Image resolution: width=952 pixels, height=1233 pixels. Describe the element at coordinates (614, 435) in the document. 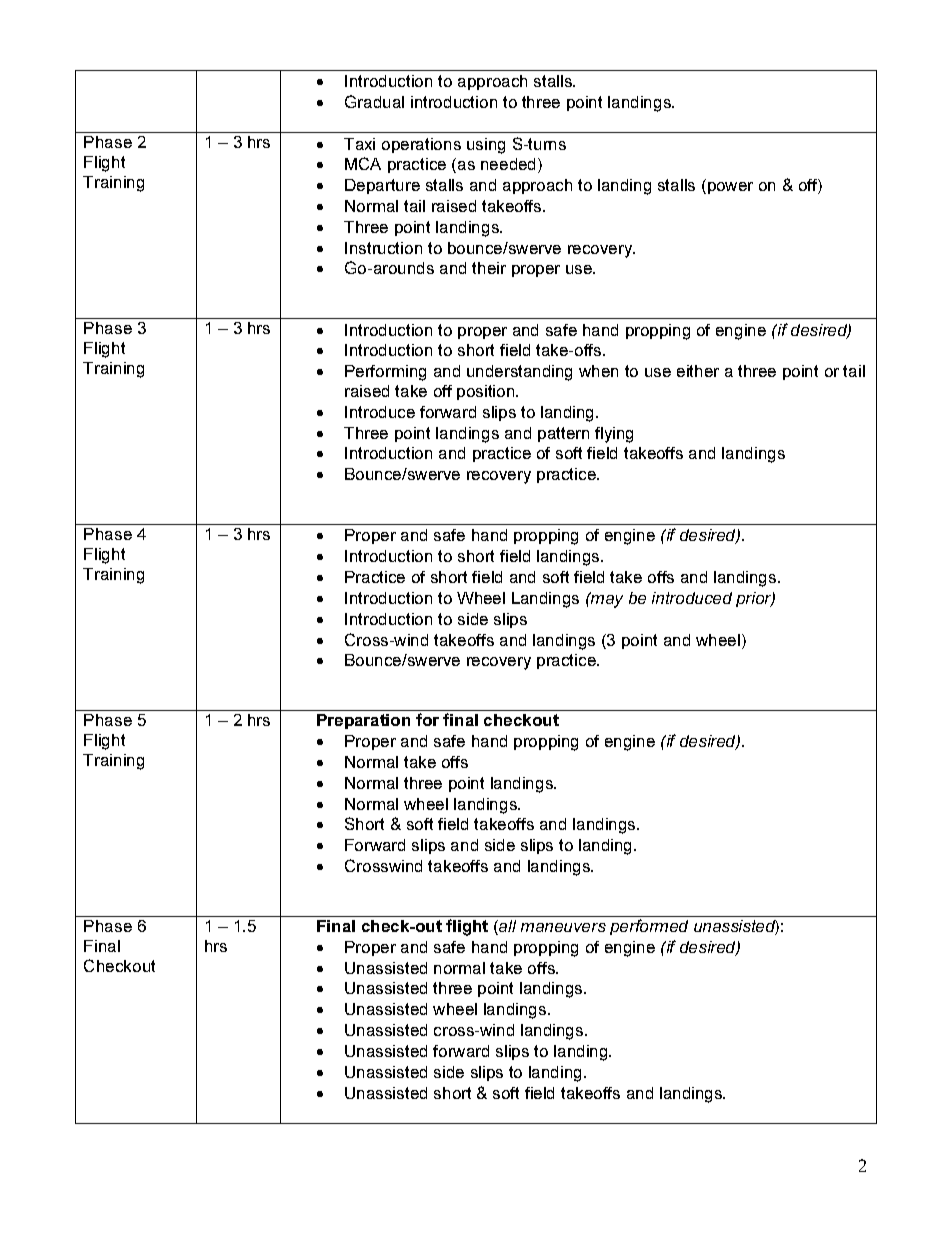

I see `flying` at that location.
